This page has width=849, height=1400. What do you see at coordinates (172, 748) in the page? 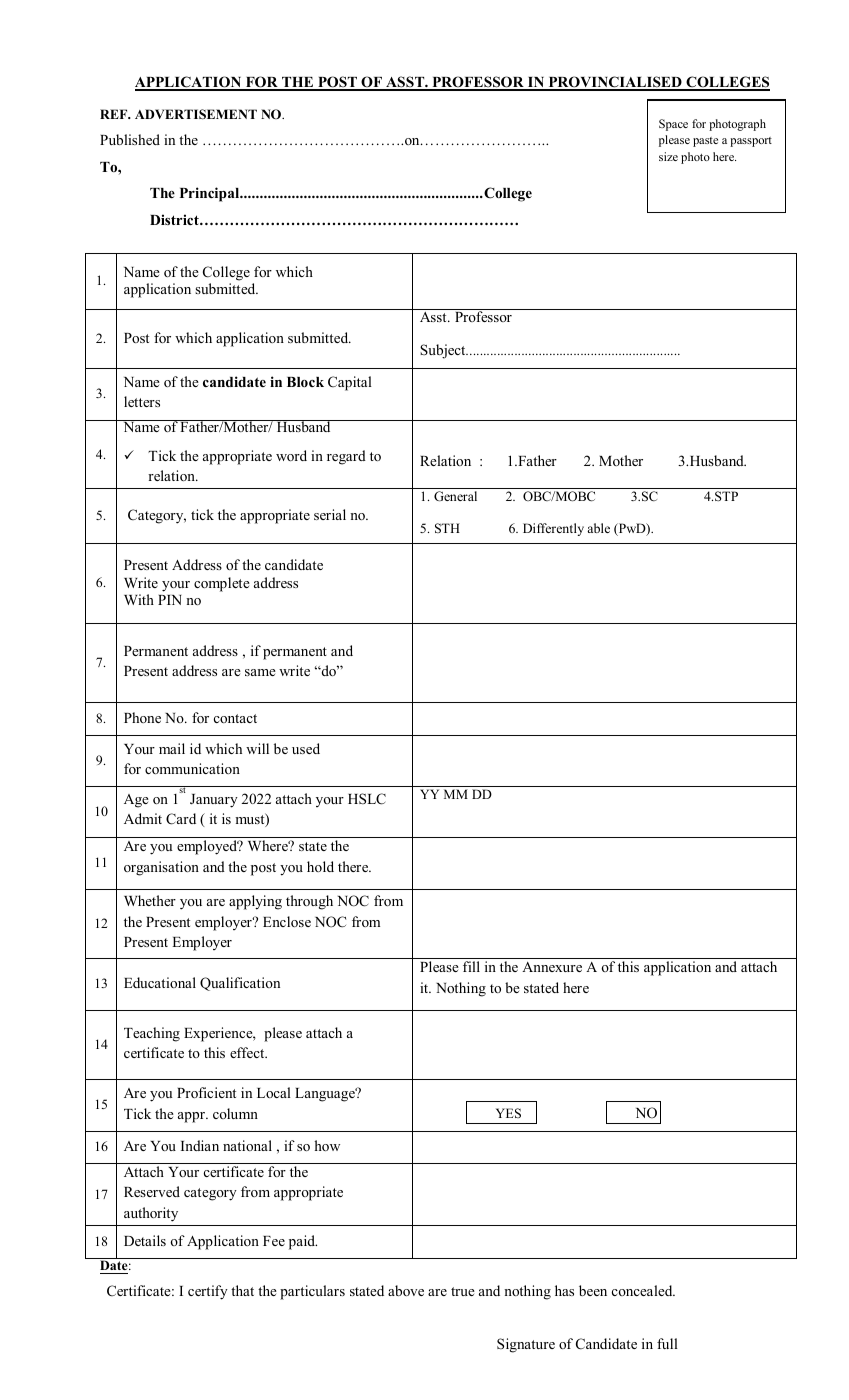
I see `mail` at bounding box center [172, 748].
